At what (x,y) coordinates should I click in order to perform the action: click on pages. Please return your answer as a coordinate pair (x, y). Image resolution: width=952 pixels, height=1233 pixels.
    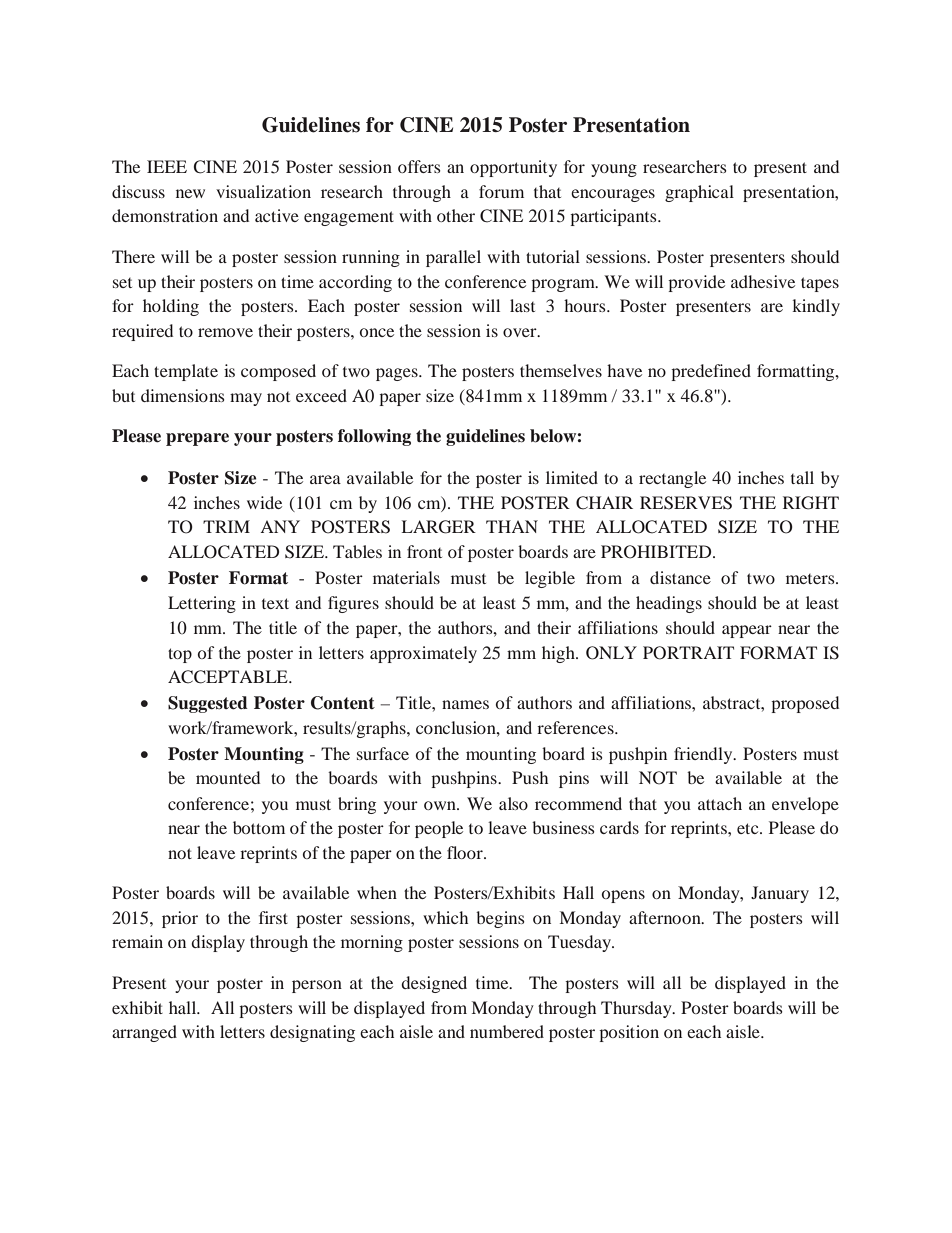
    Looking at the image, I should click on (398, 374).
